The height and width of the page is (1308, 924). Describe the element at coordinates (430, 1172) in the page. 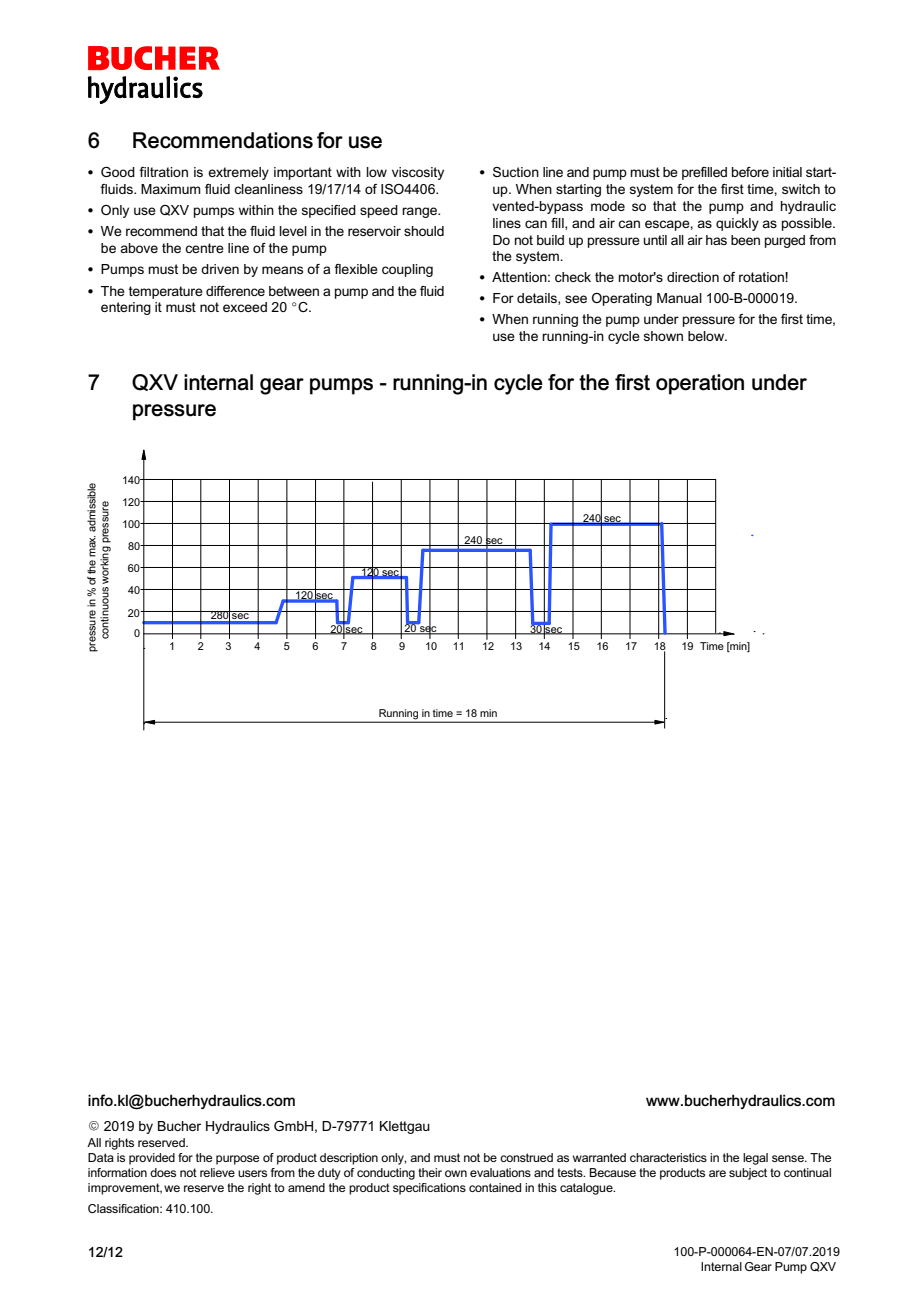

I see `their` at that location.
